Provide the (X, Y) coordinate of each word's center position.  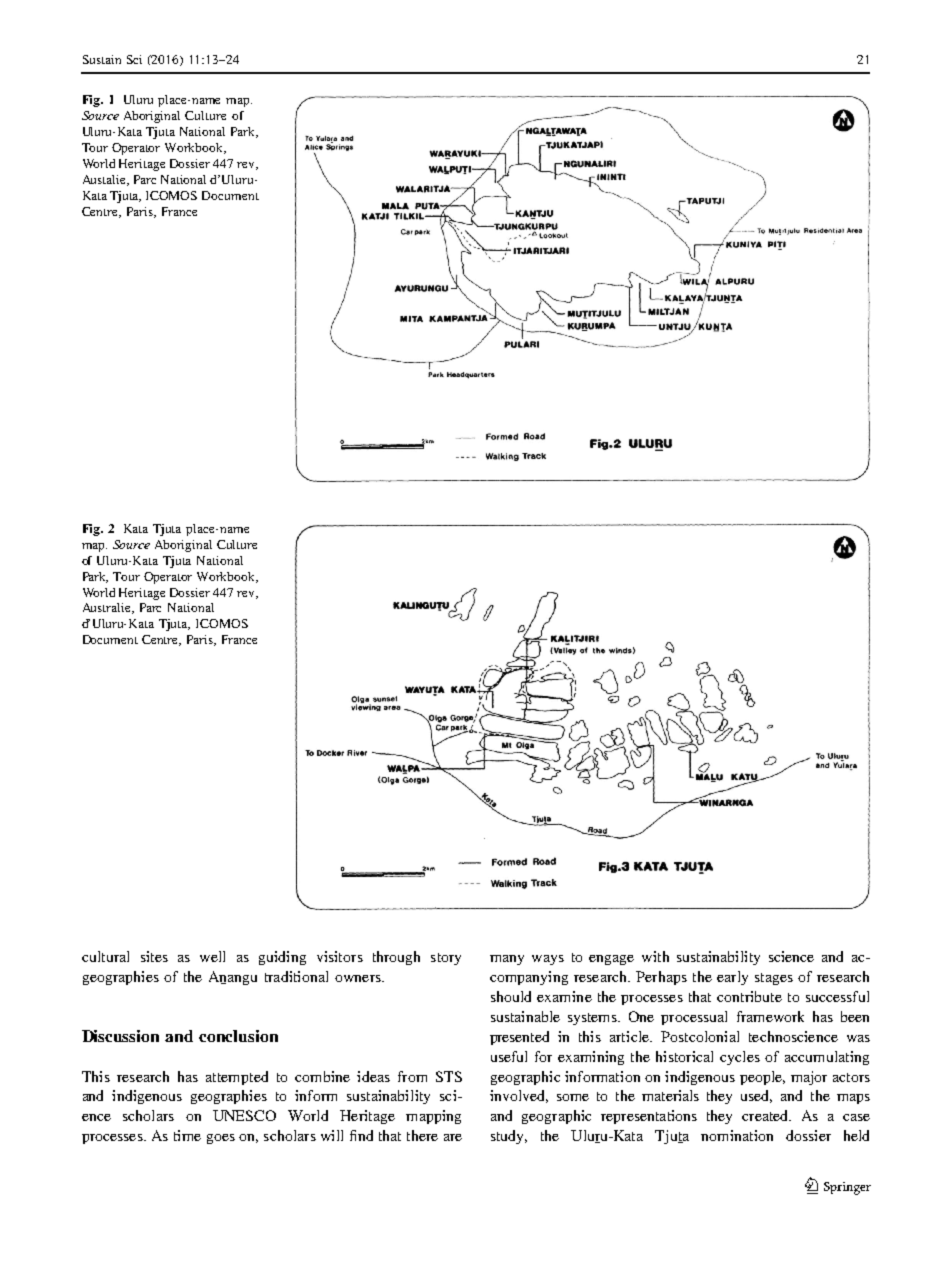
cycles (740, 1058)
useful (509, 1056)
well (212, 956)
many (507, 960)
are (453, 1137)
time (187, 1135)
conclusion (238, 1036)
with (655, 956)
